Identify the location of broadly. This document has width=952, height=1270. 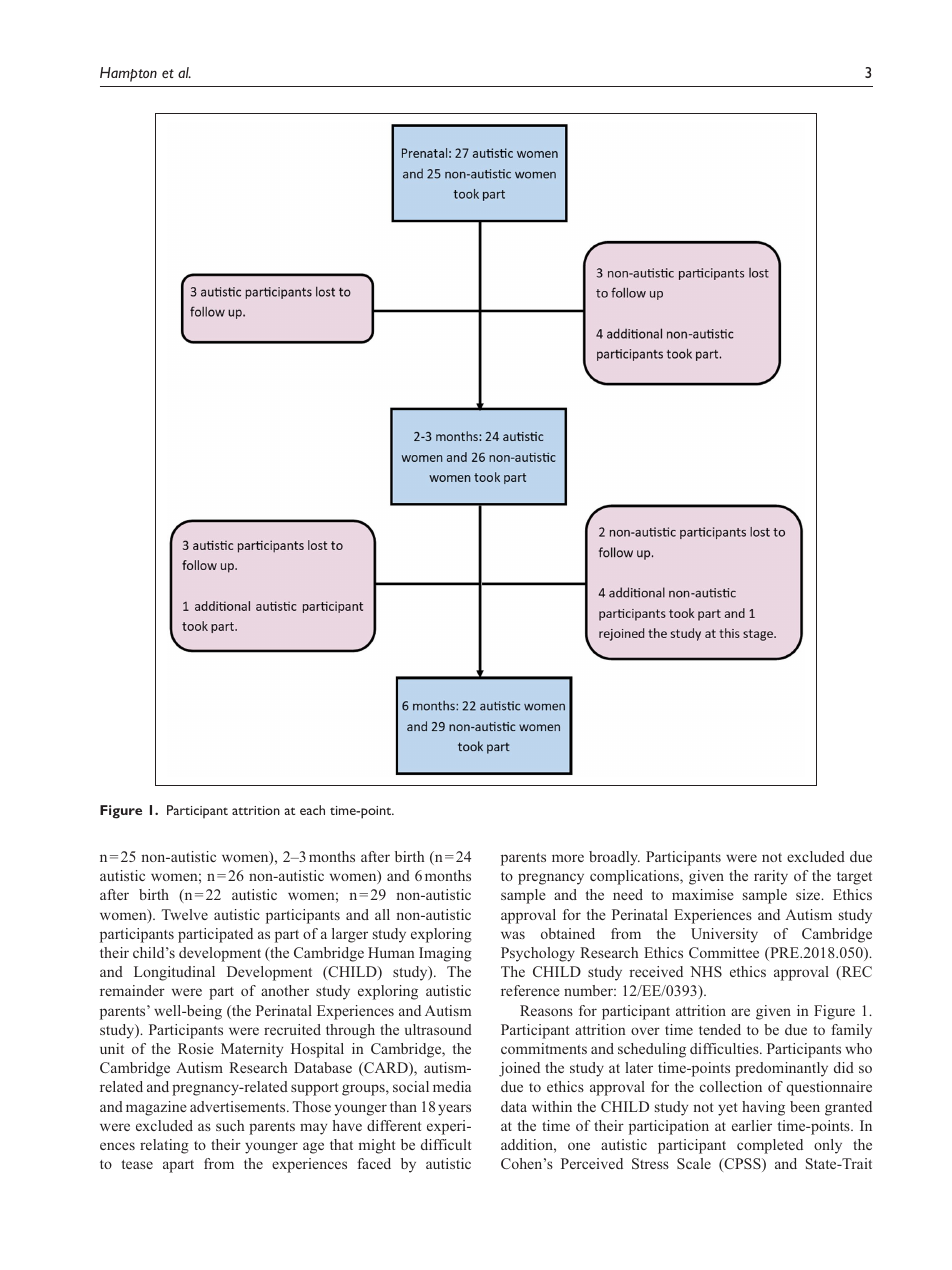
(614, 858).
